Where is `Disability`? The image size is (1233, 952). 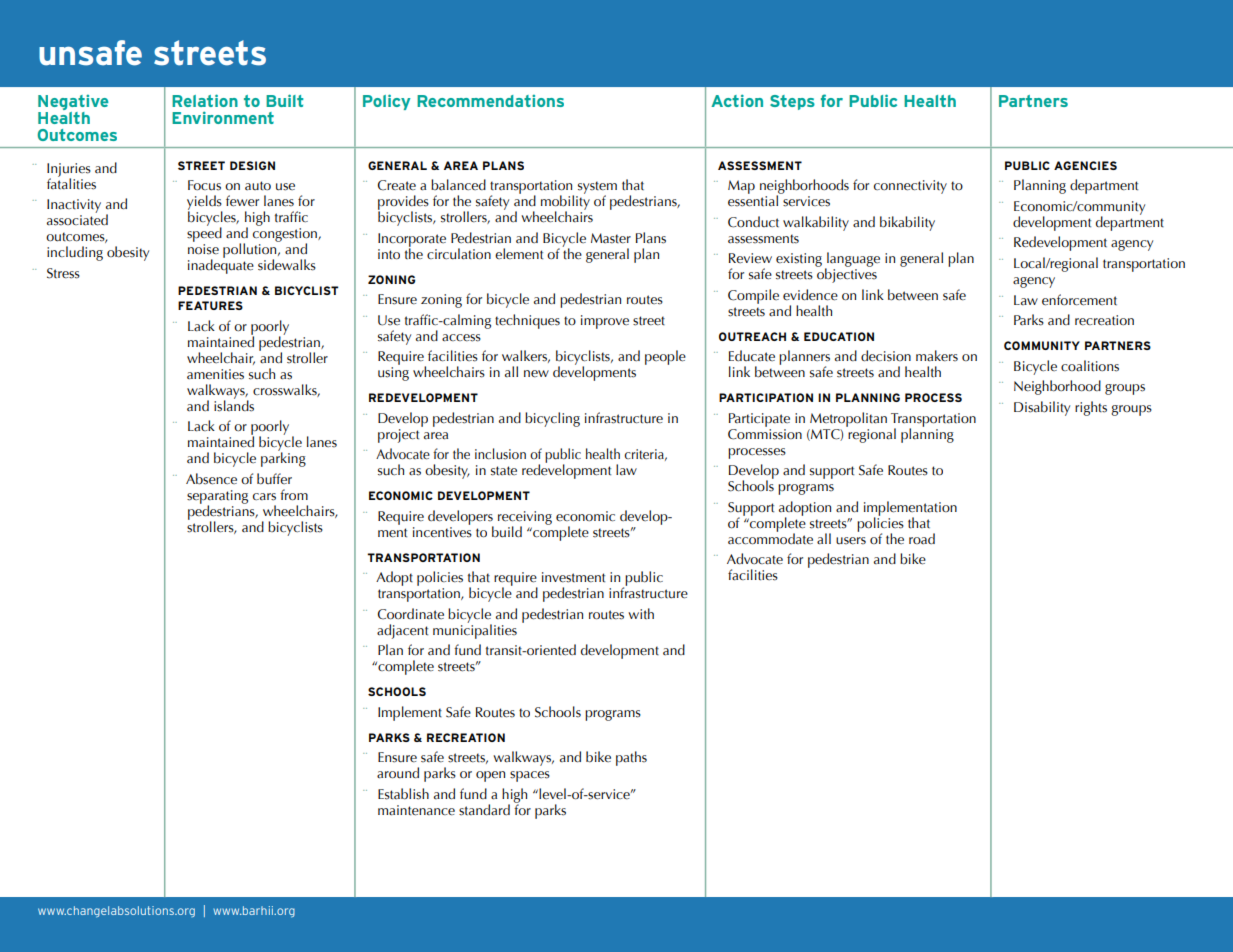 Disability is located at coordinates (1042, 408).
